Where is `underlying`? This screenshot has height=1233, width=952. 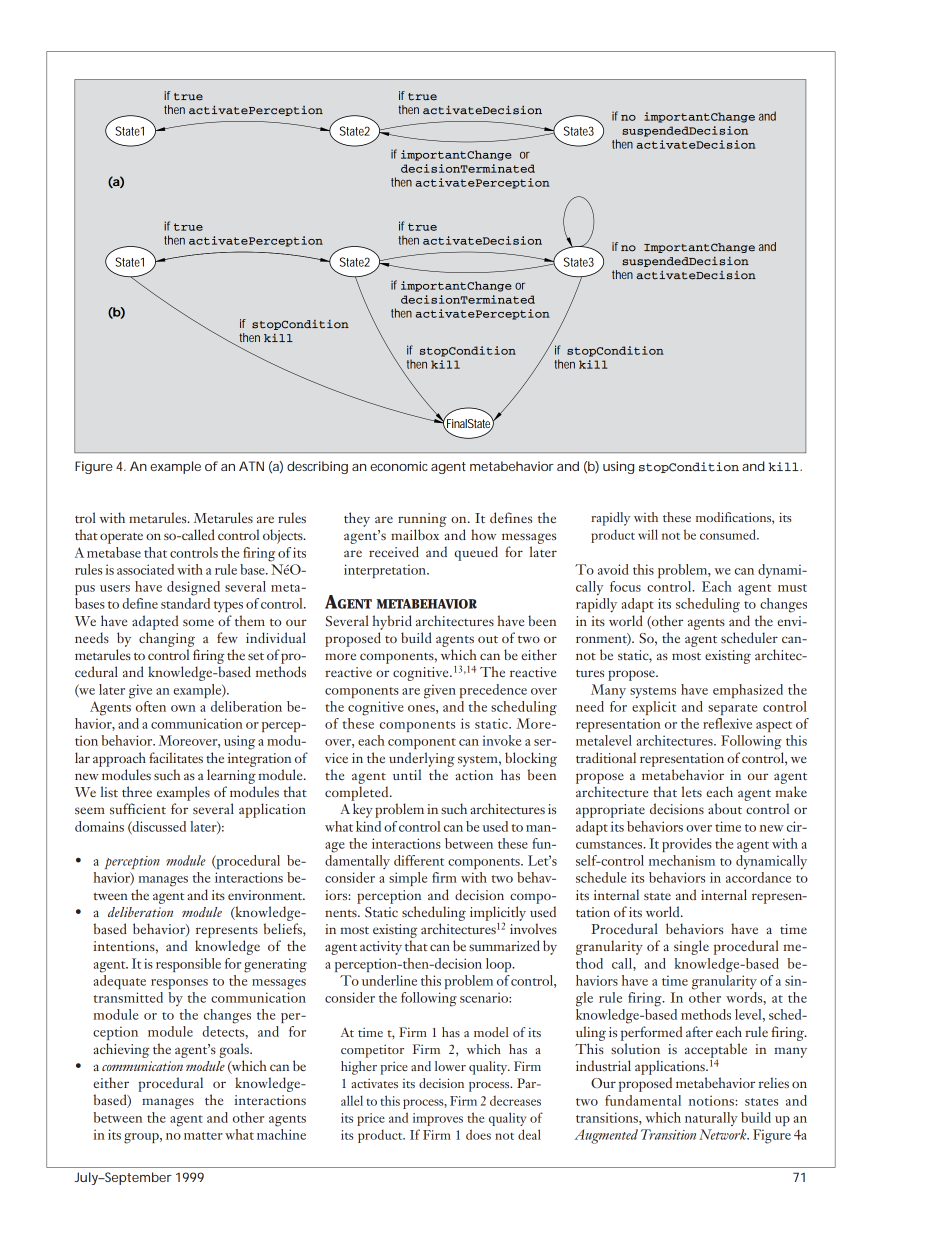 underlying is located at coordinates (422, 759).
